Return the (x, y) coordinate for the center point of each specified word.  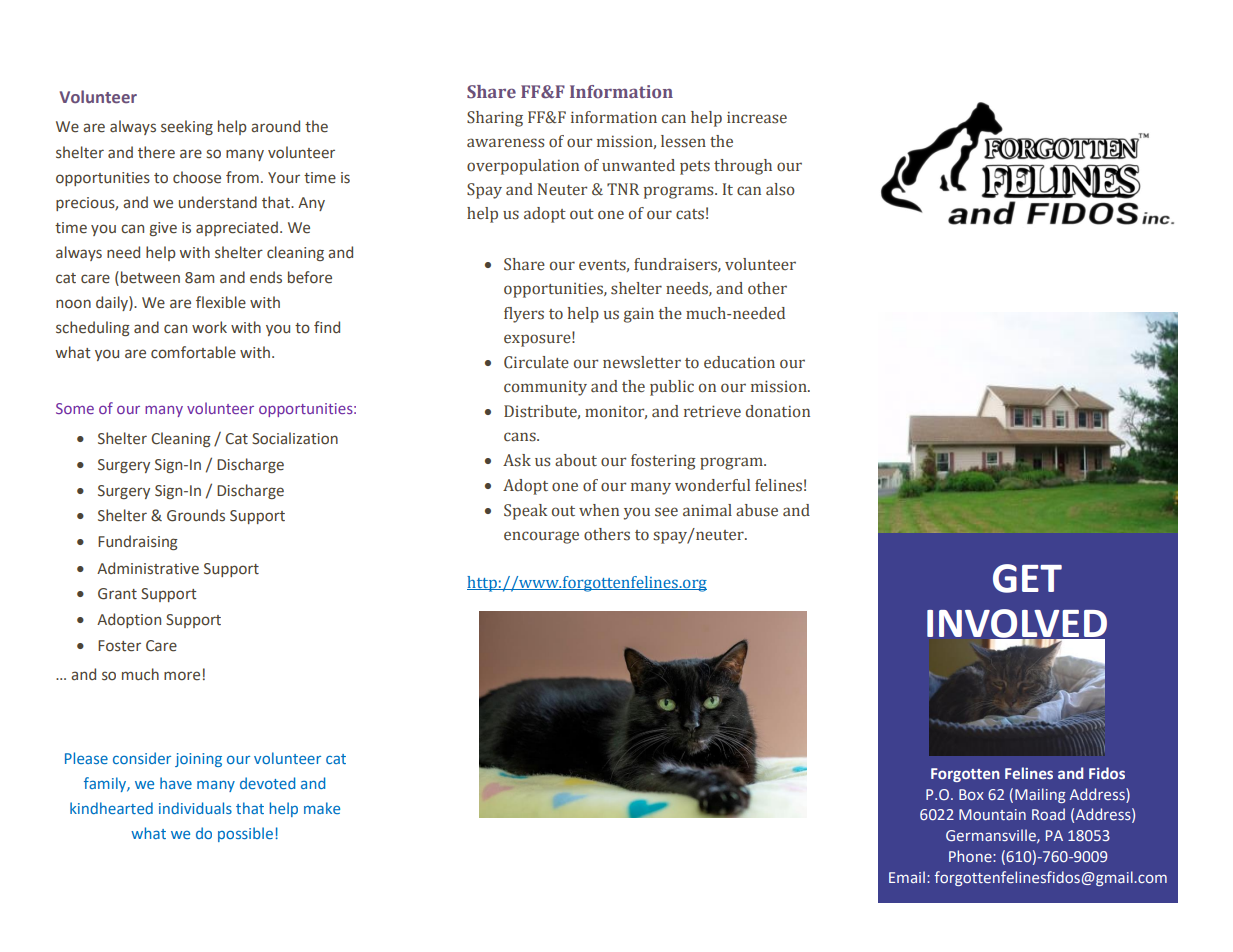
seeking (187, 127)
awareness (505, 143)
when (599, 510)
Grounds (196, 515)
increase (757, 117)
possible (245, 834)
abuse (757, 510)
